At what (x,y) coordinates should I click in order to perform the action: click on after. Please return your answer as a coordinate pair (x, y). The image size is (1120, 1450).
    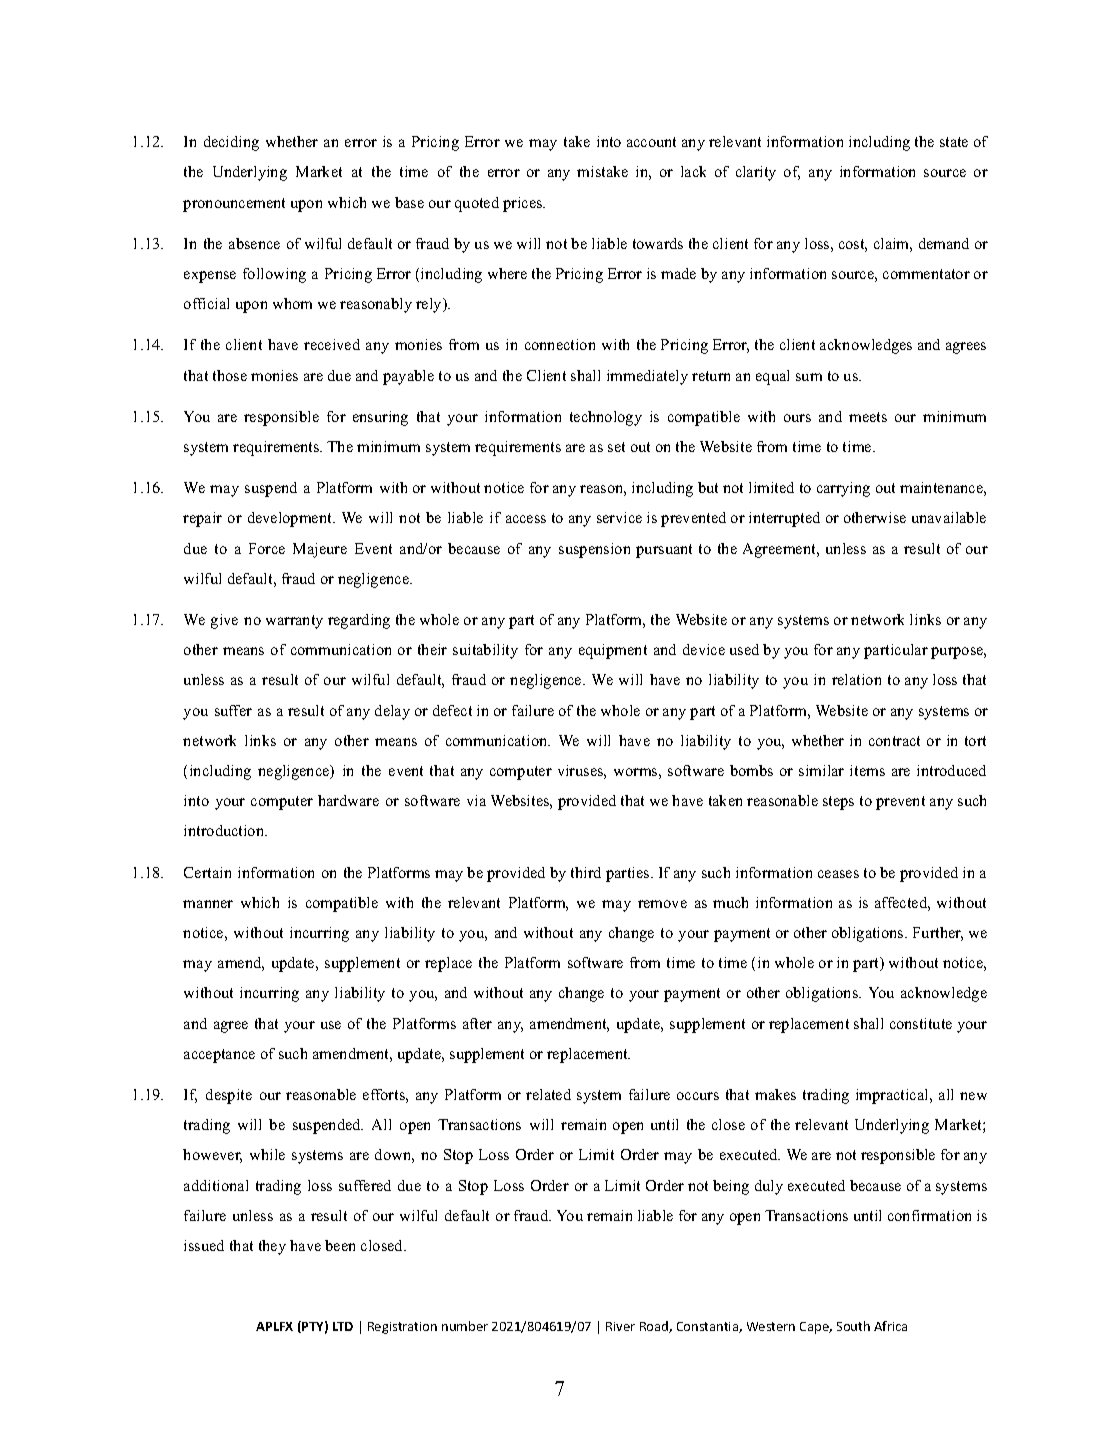
    Looking at the image, I should click on (477, 1023).
